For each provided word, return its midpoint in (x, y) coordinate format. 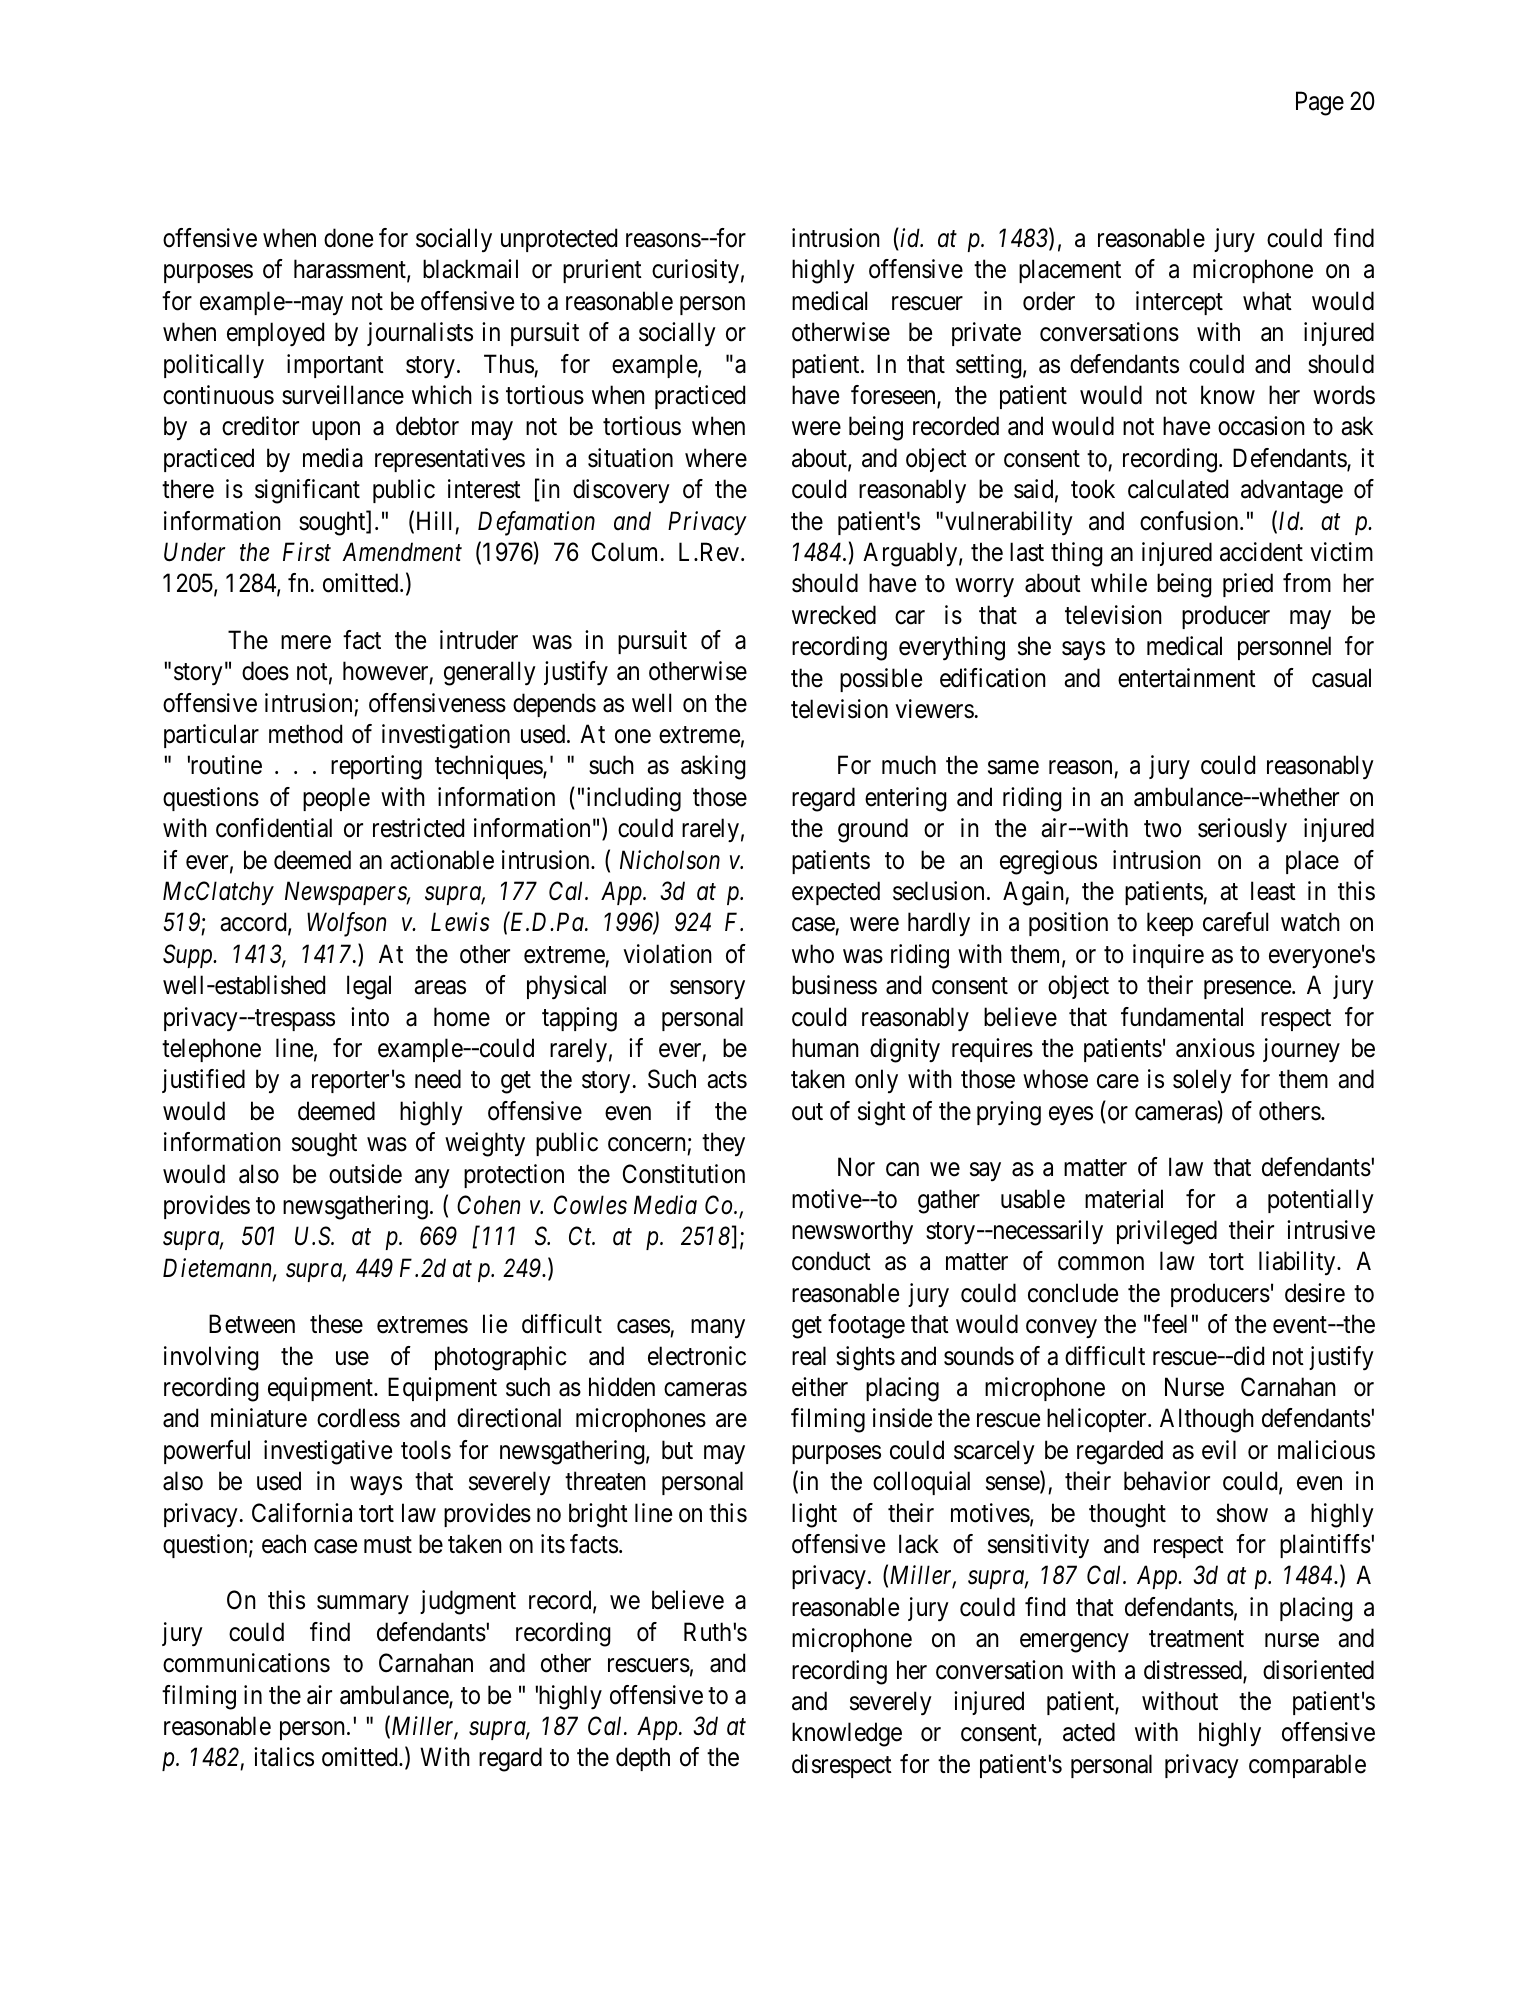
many (718, 1329)
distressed (1194, 1671)
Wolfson (346, 924)
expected (836, 893)
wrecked (834, 615)
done (348, 238)
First (307, 552)
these (336, 1324)
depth (643, 1759)
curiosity (695, 271)
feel (1169, 1324)
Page (1320, 103)
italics (284, 1757)
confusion (1190, 521)
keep (1170, 924)
